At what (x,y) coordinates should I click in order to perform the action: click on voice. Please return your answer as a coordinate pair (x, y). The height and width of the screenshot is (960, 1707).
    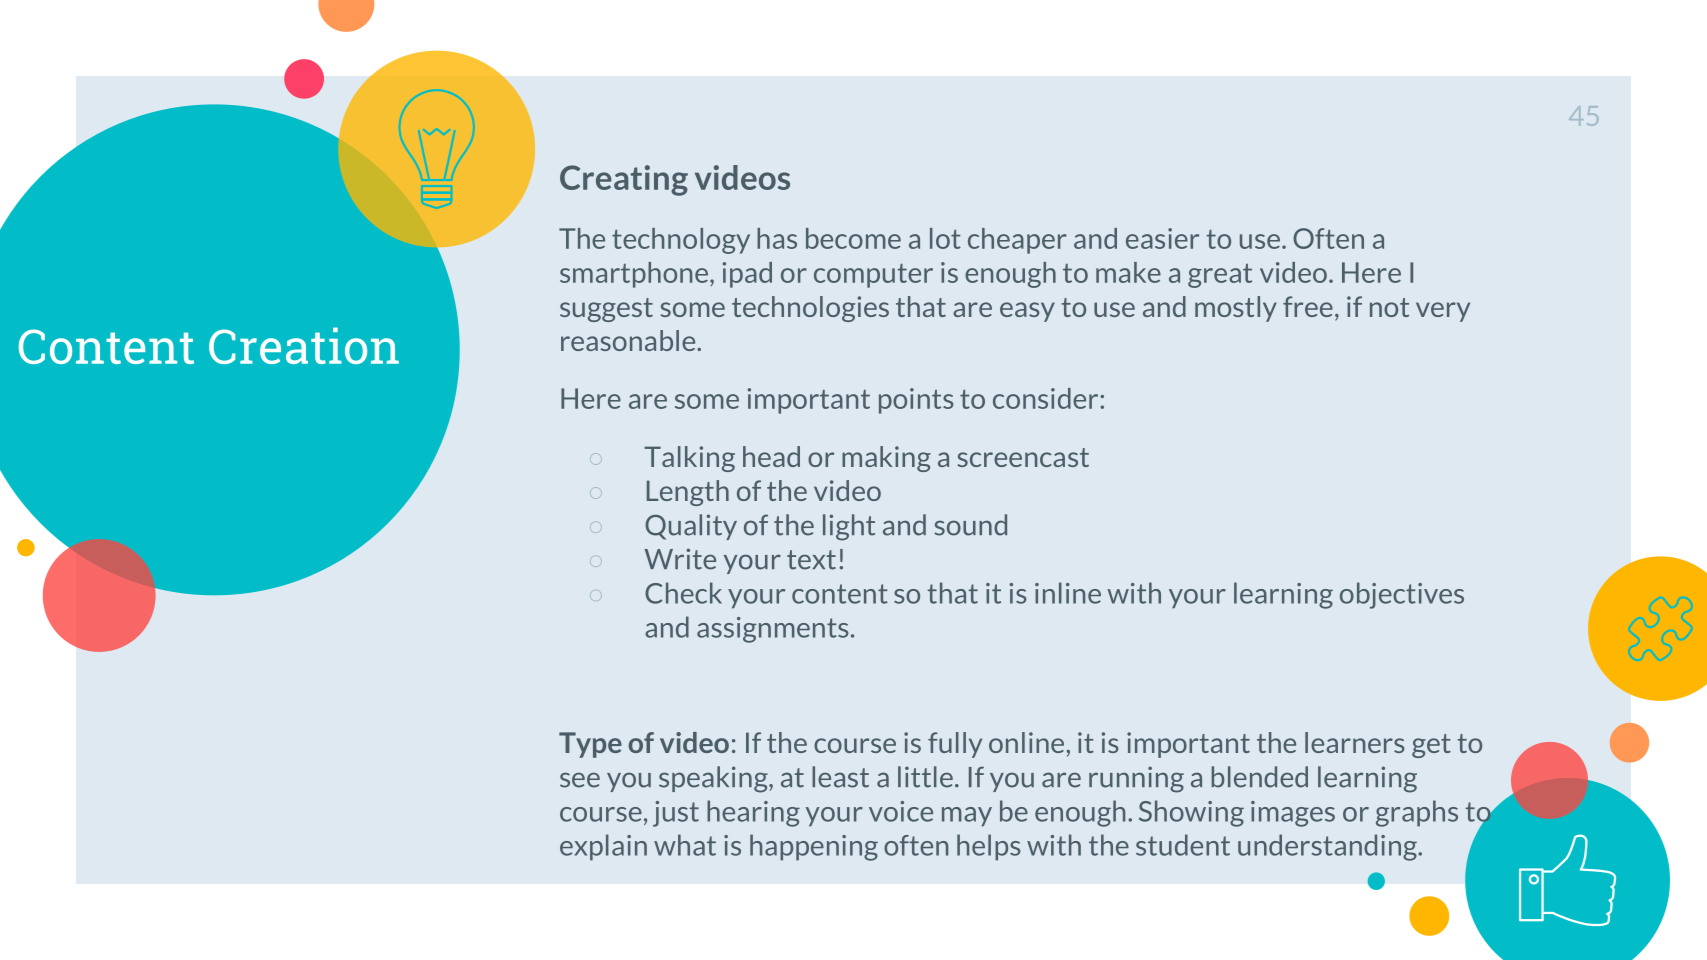
    Looking at the image, I should click on (901, 811).
